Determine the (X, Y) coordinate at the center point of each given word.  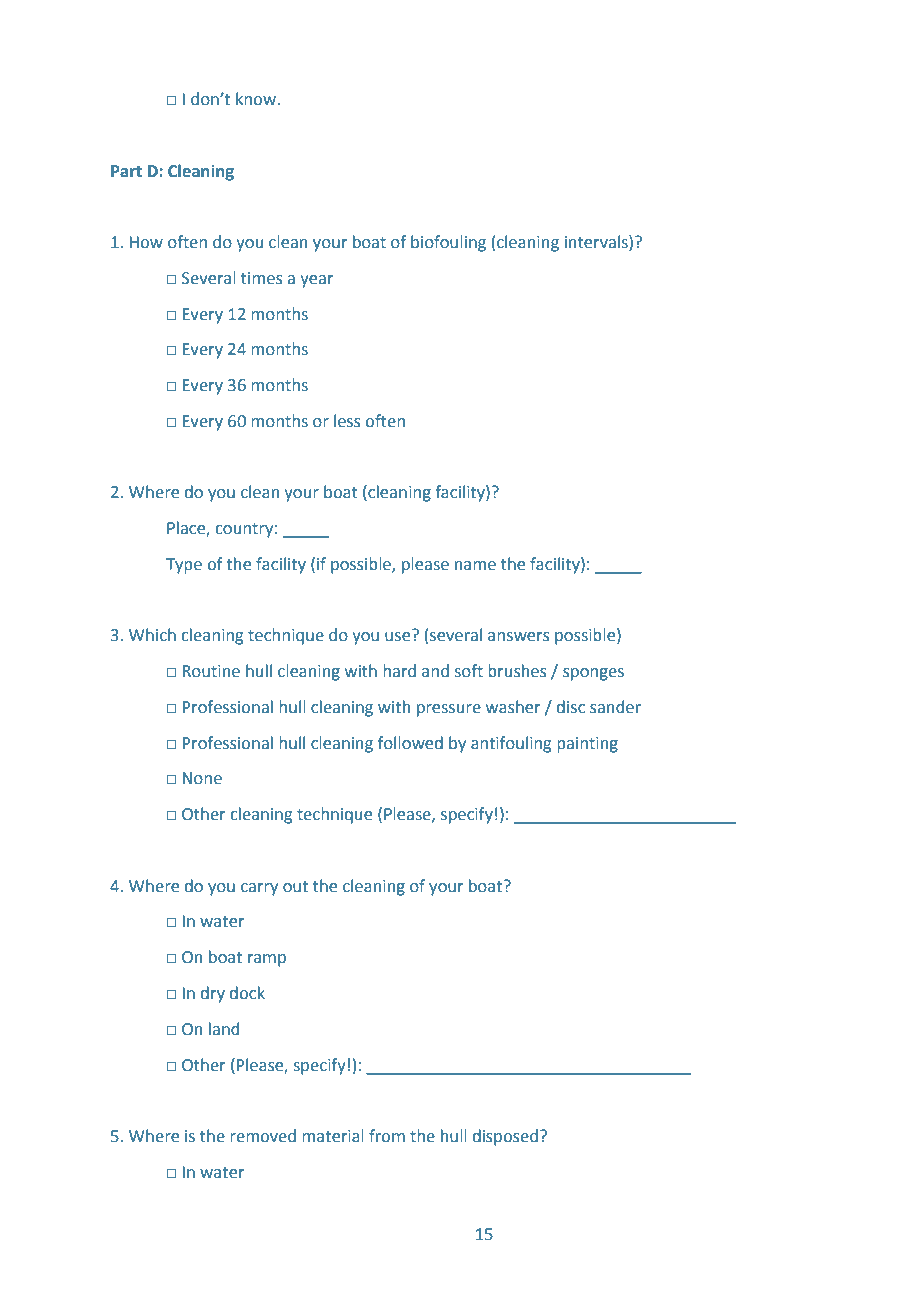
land (224, 1029)
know (257, 99)
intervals (597, 243)
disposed (505, 1137)
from (387, 1136)
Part (126, 171)
